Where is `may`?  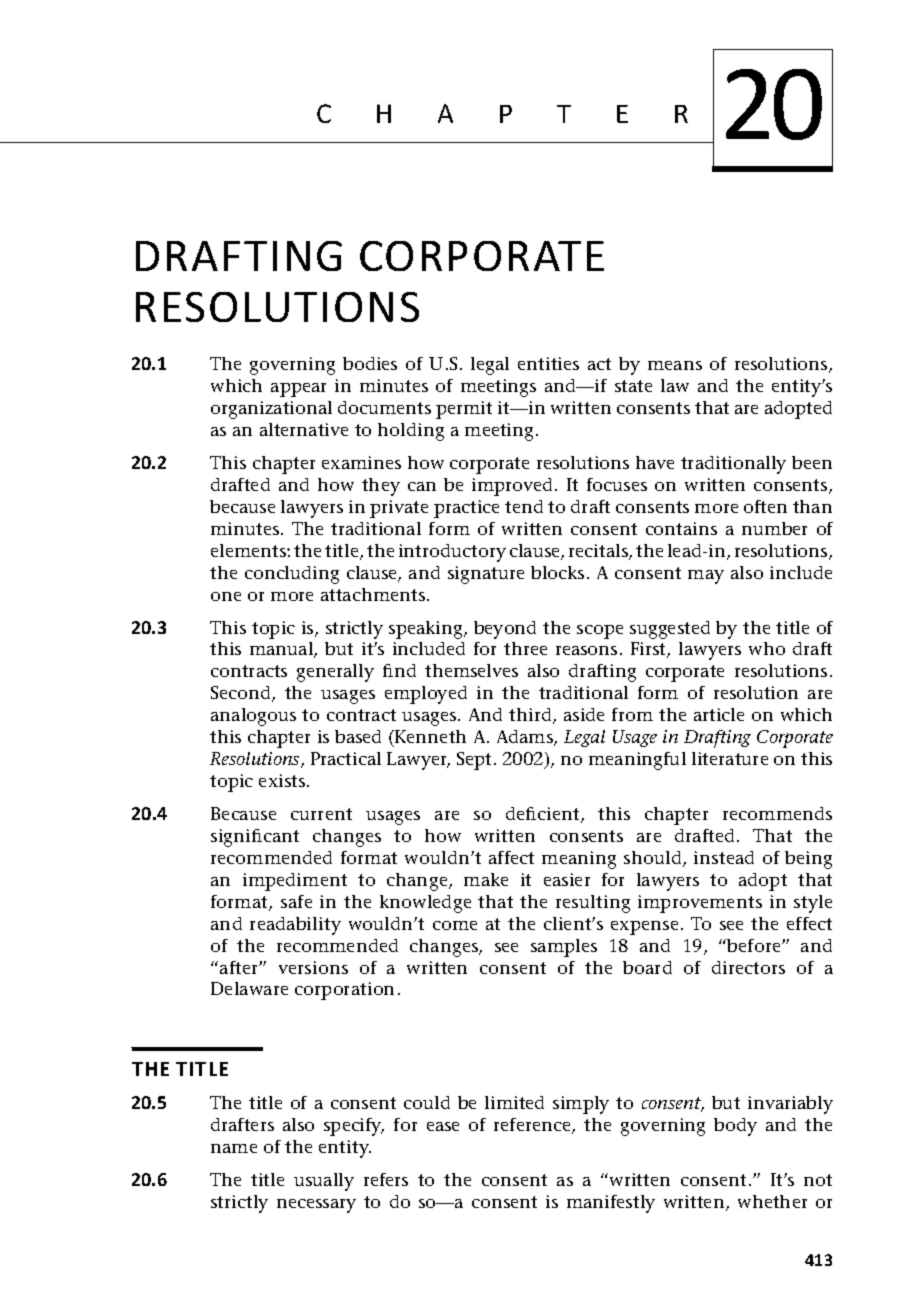
may is located at coordinates (706, 577).
